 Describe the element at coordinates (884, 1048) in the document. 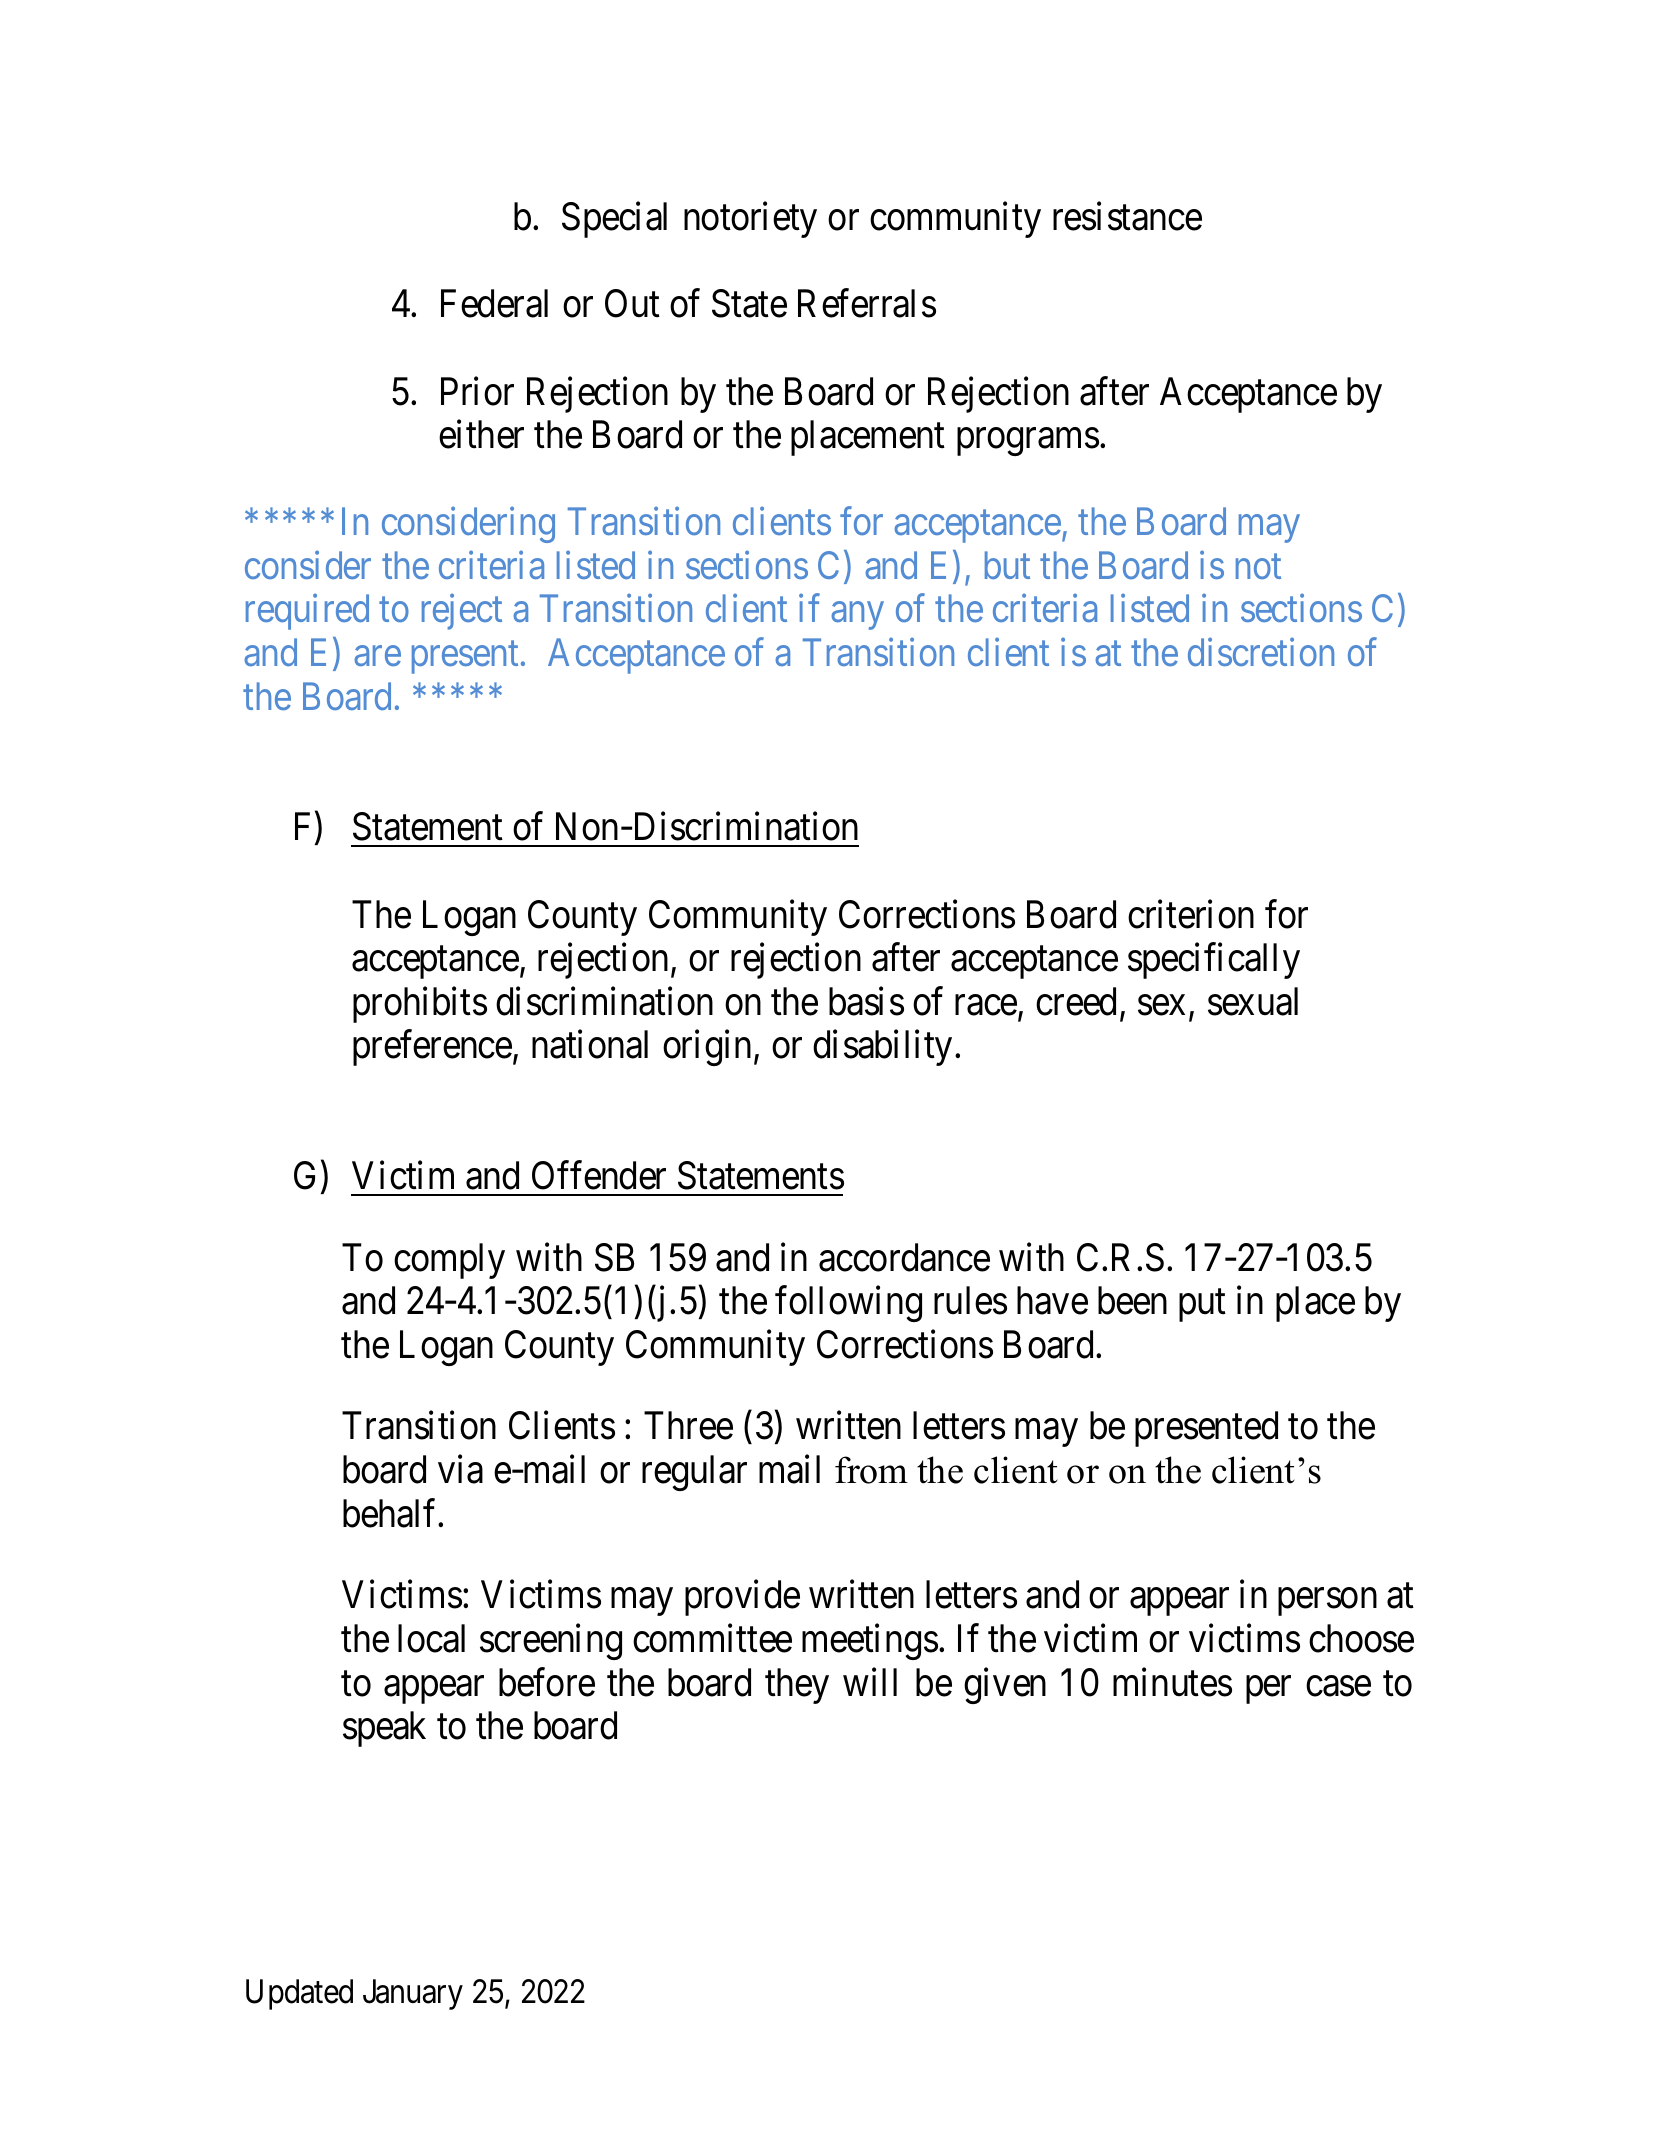

I see `disability` at that location.
